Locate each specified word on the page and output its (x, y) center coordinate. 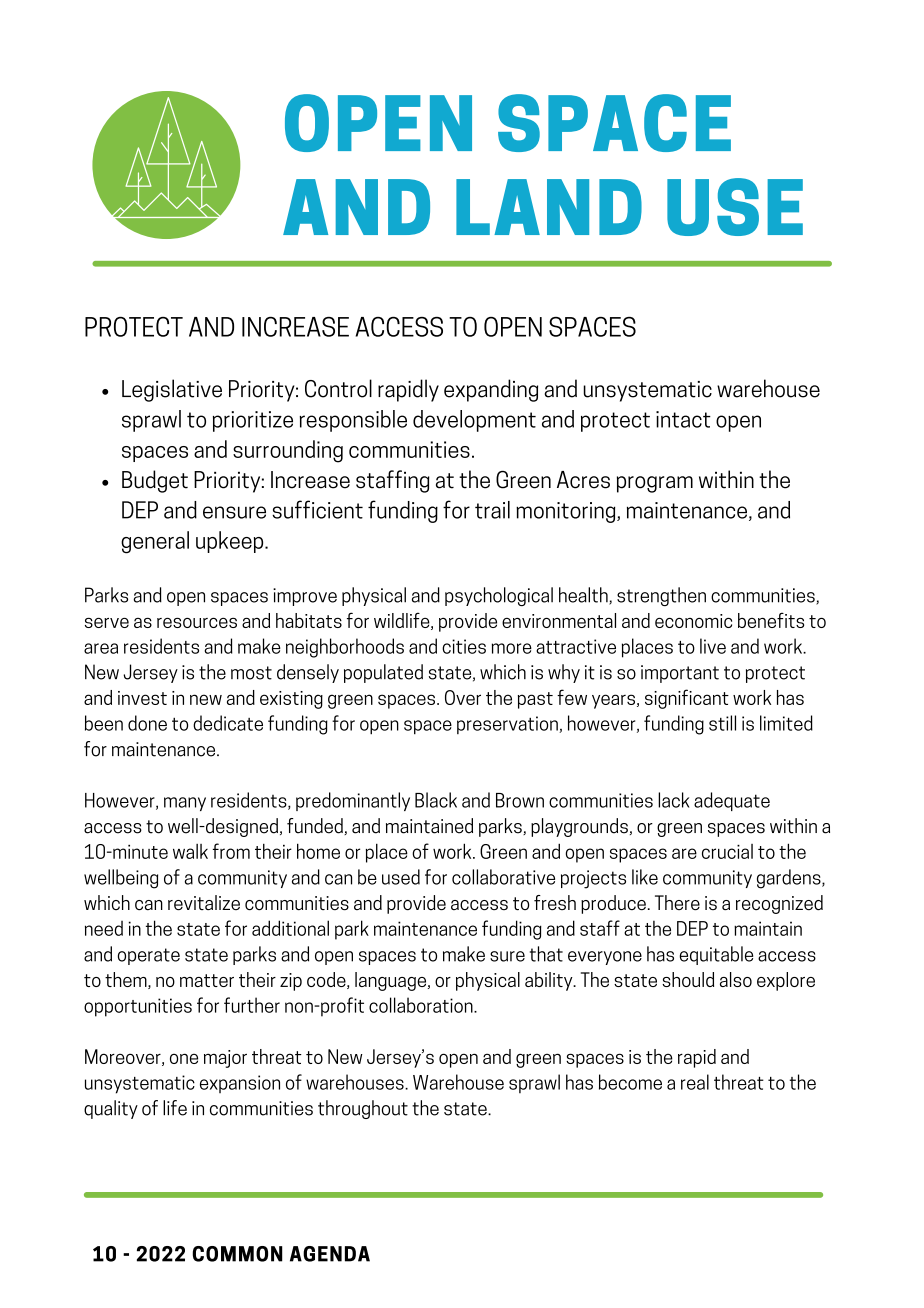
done (147, 723)
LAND (549, 207)
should (688, 979)
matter (207, 980)
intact (683, 419)
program (655, 484)
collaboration (422, 1005)
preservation (508, 725)
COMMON (237, 1254)
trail (492, 510)
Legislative (172, 390)
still (722, 723)
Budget (155, 481)
